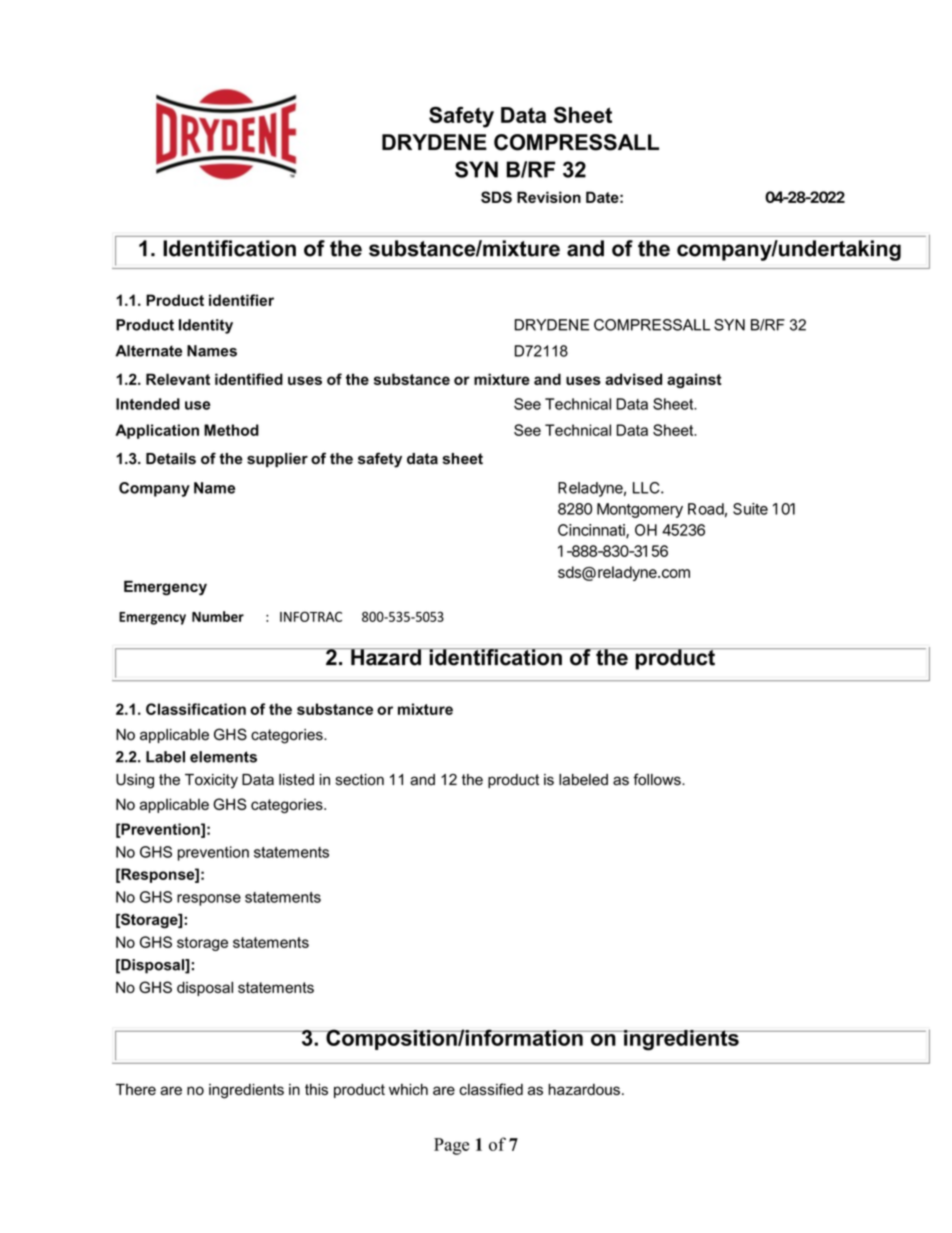 This screenshot has height=1233, width=952. What do you see at coordinates (658, 779) in the screenshot?
I see `follows` at bounding box center [658, 779].
